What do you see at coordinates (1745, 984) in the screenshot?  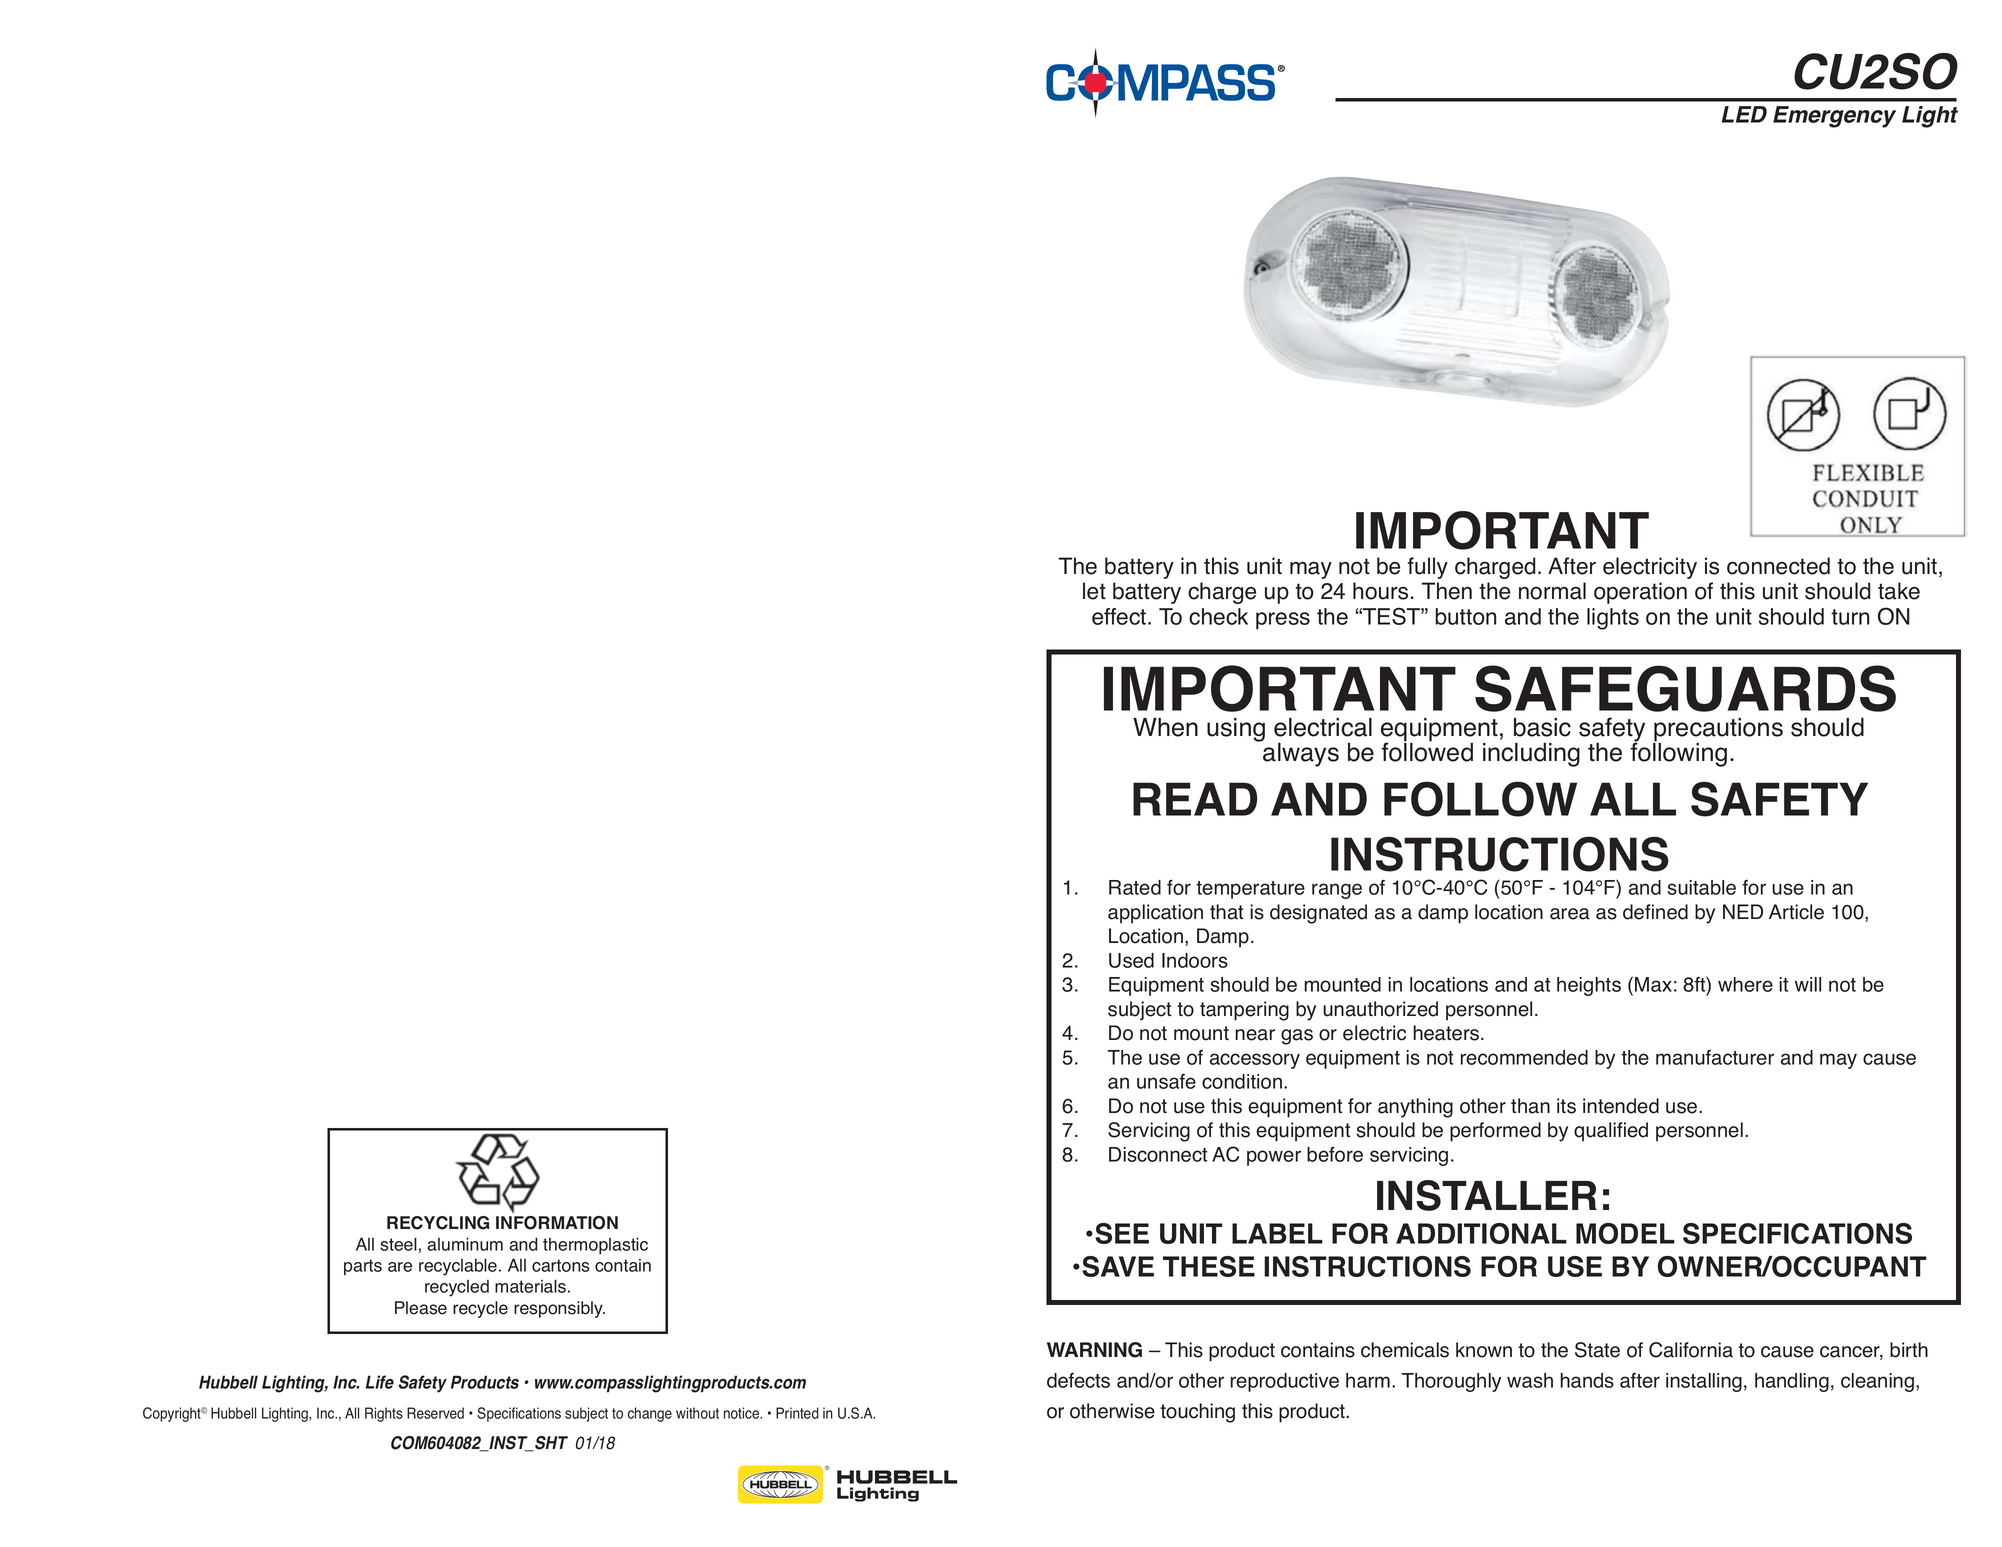 I see `where` at bounding box center [1745, 984].
